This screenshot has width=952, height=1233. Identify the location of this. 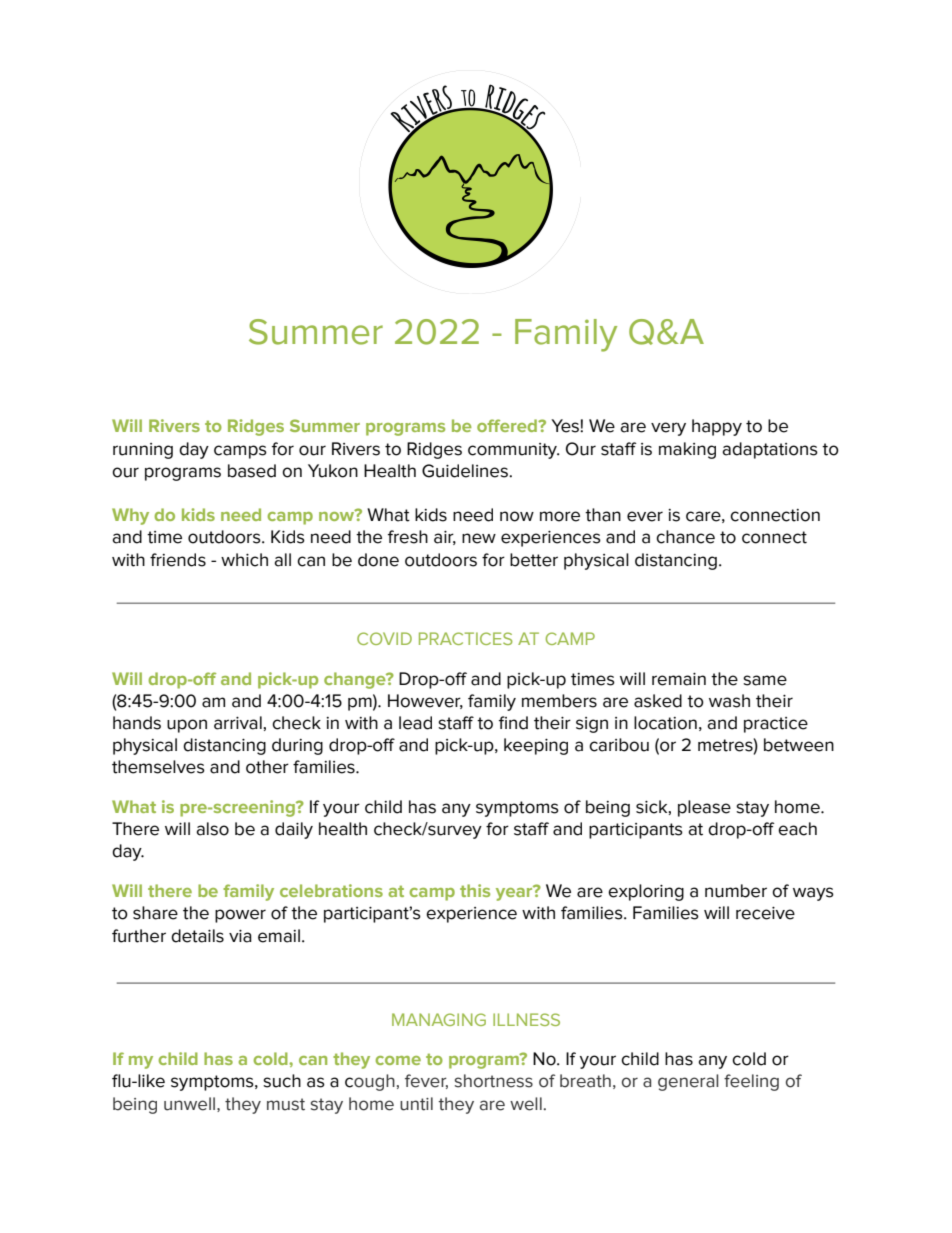
(475, 890).
